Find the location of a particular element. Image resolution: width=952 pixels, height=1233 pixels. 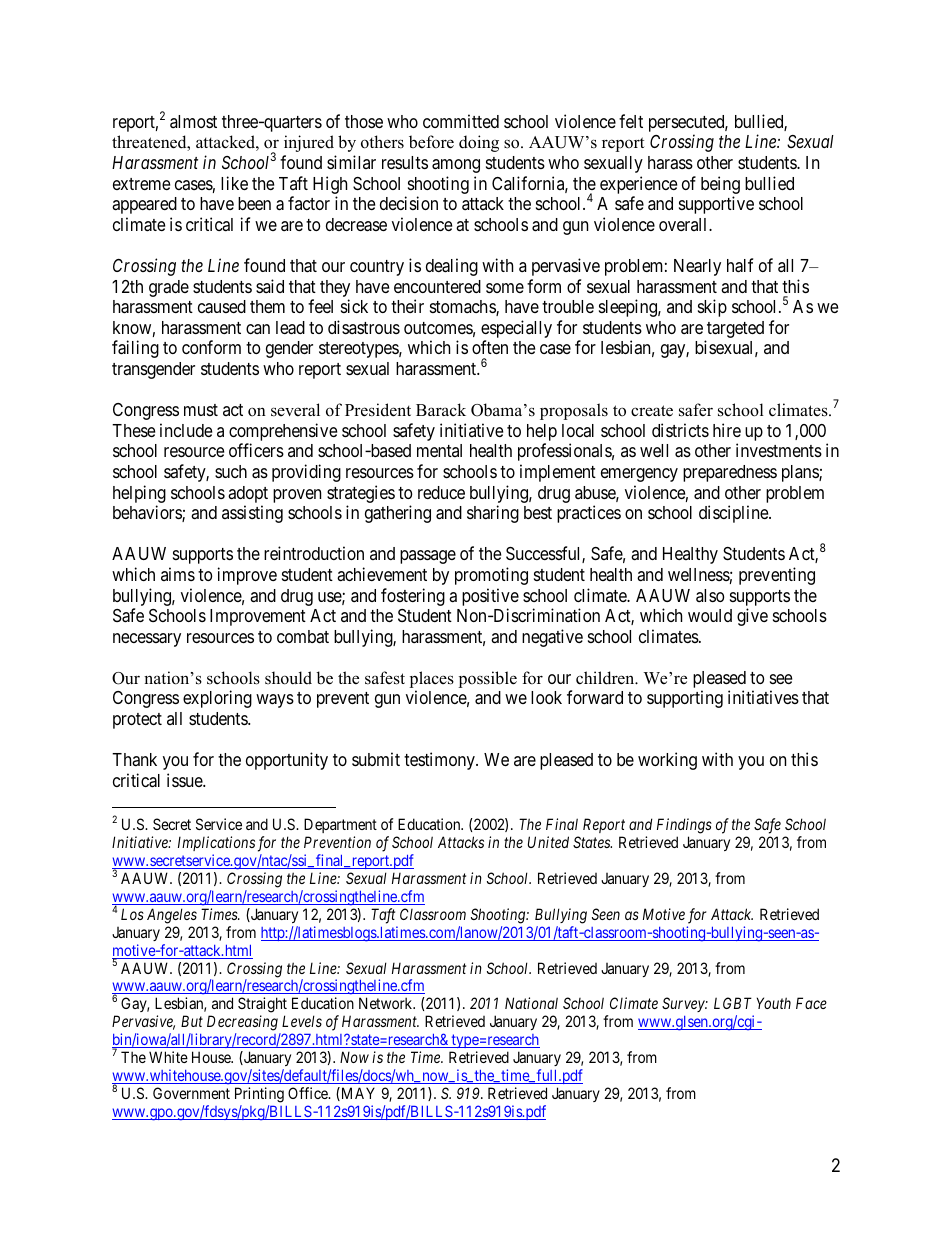

almost is located at coordinates (193, 121).
